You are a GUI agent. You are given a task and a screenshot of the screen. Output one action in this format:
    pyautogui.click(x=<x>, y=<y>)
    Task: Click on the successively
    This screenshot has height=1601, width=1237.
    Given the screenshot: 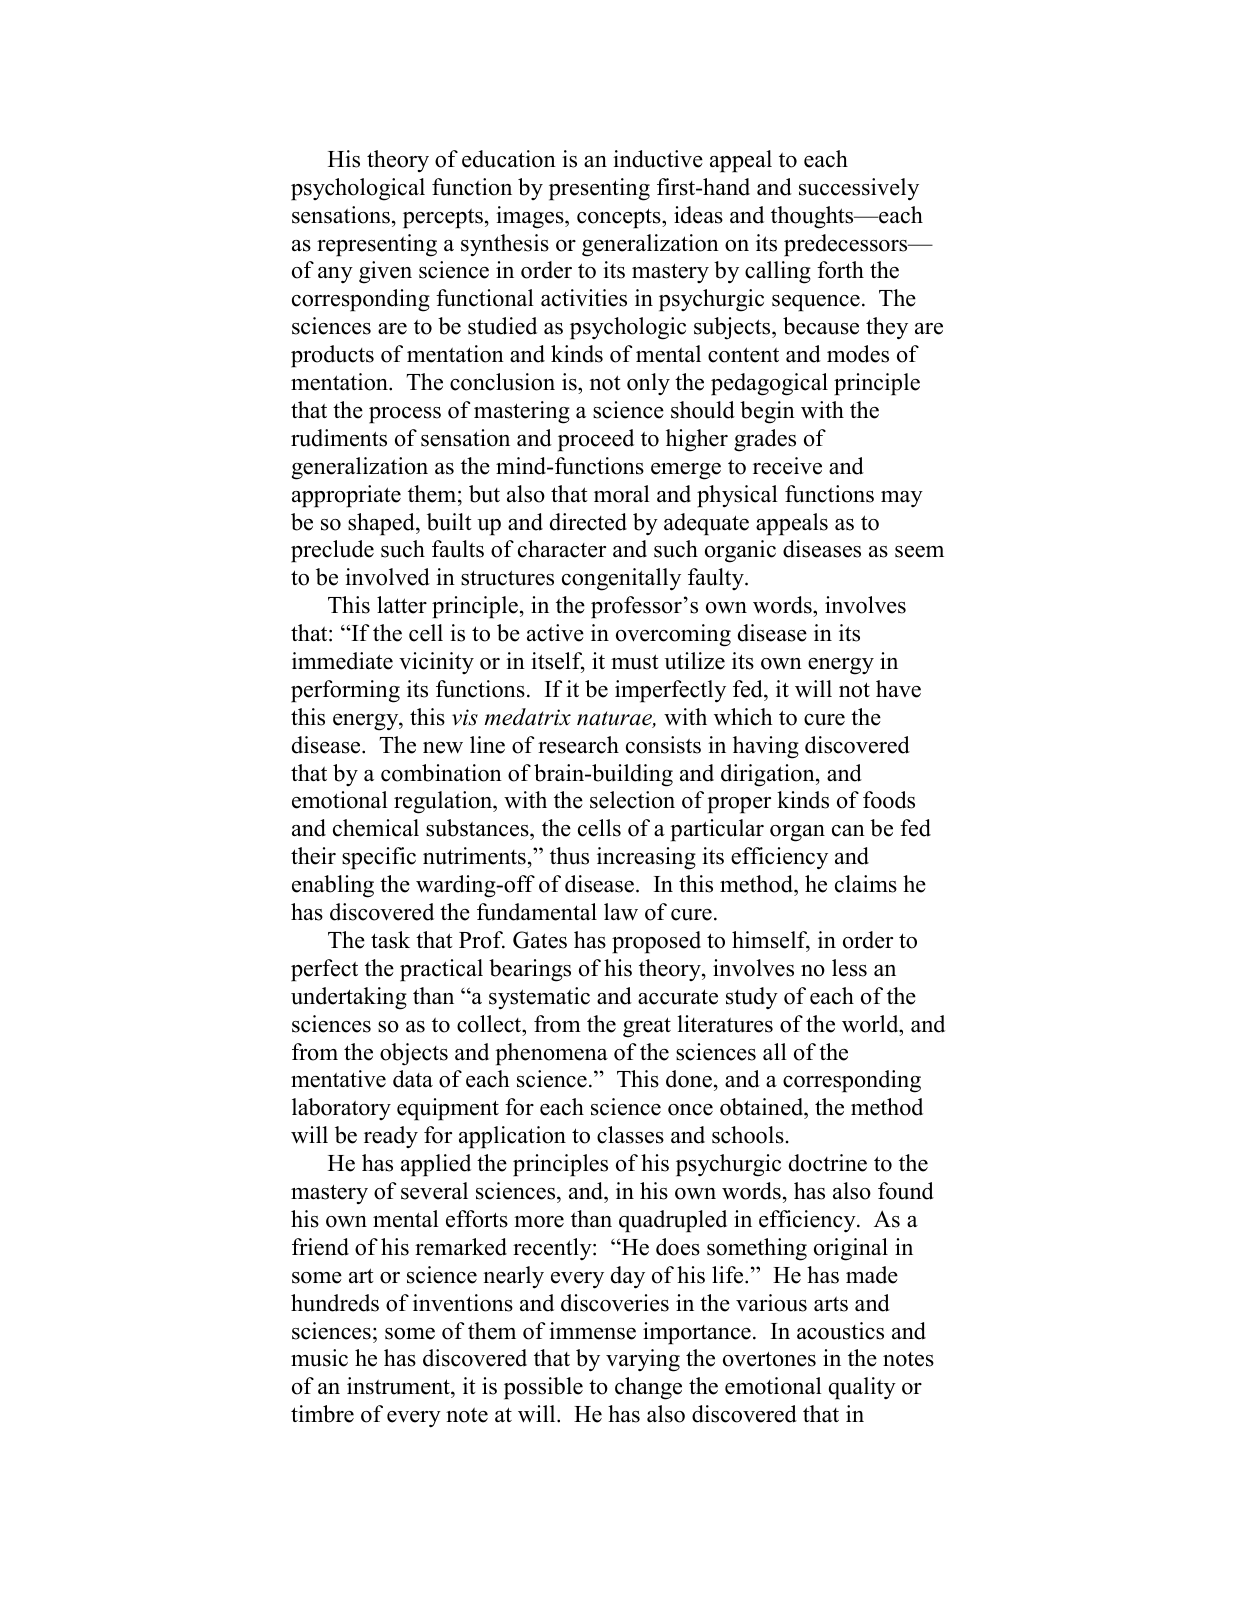 What is the action you would take?
    pyautogui.click(x=859, y=189)
